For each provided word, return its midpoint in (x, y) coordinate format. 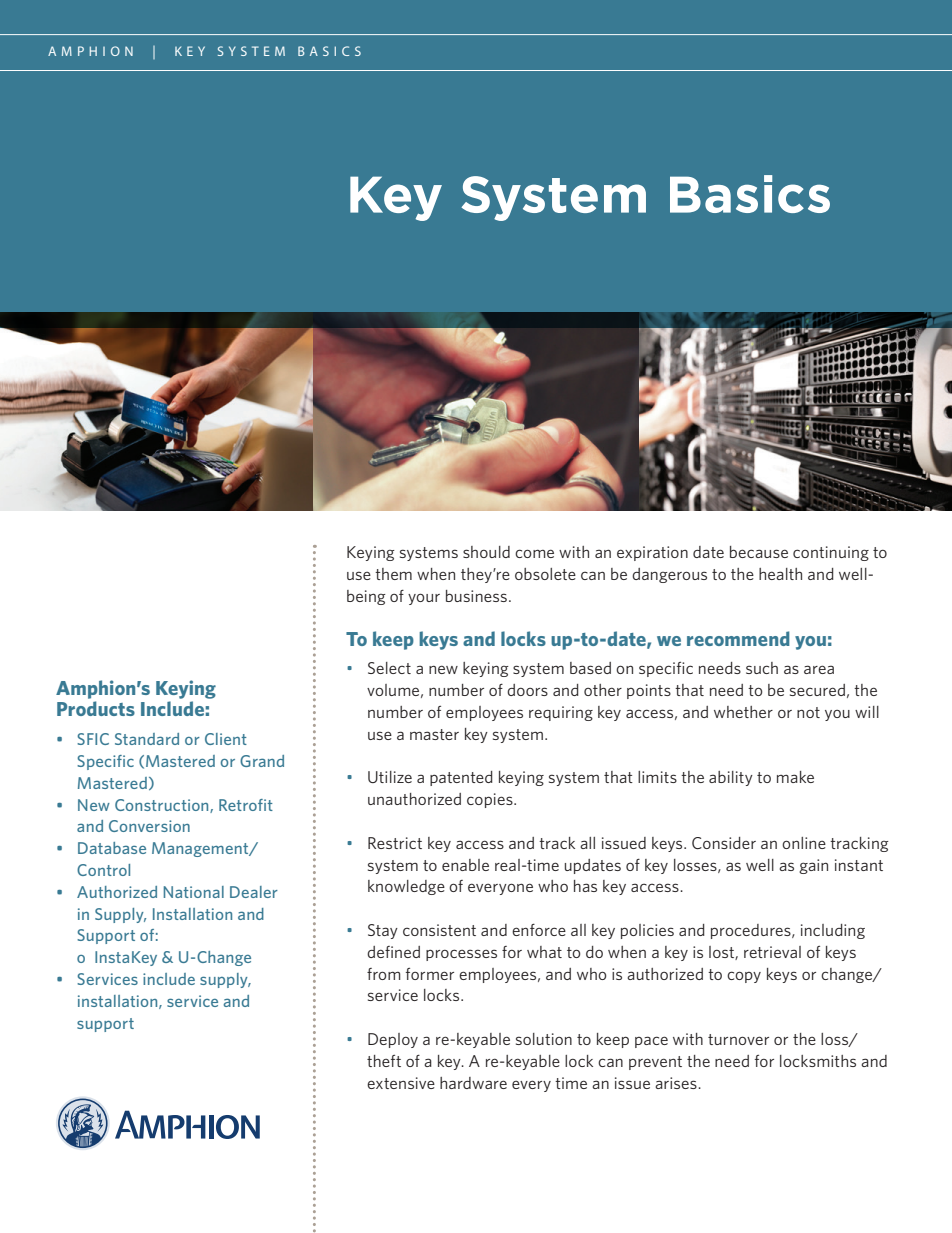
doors (527, 690)
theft (384, 1061)
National (194, 892)
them (393, 574)
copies (491, 800)
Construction (163, 806)
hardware (473, 1083)
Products (96, 708)
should (486, 552)
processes (461, 955)
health (780, 574)
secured (817, 690)
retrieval (772, 952)
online (804, 843)
